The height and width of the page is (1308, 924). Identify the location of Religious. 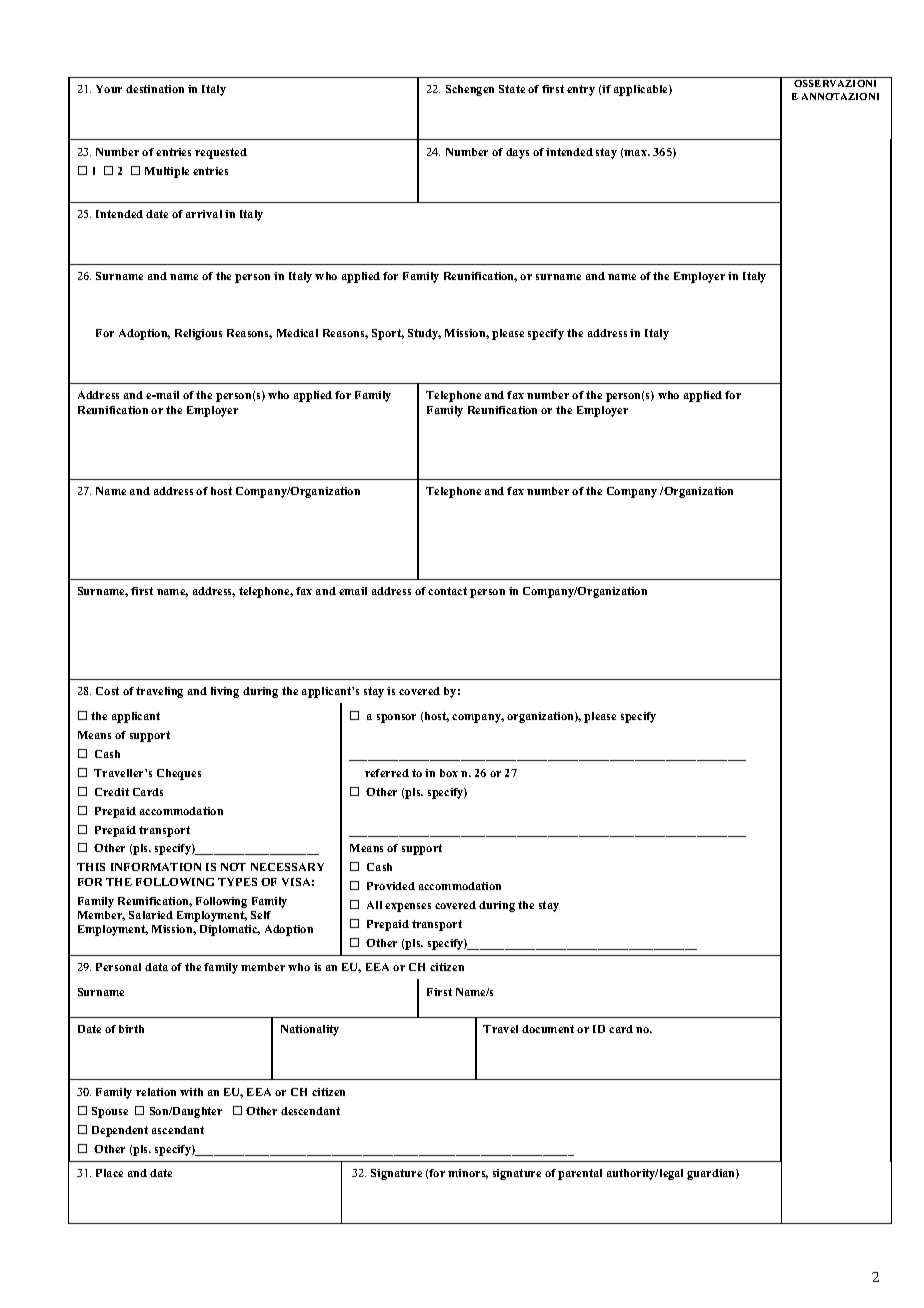
(198, 334).
